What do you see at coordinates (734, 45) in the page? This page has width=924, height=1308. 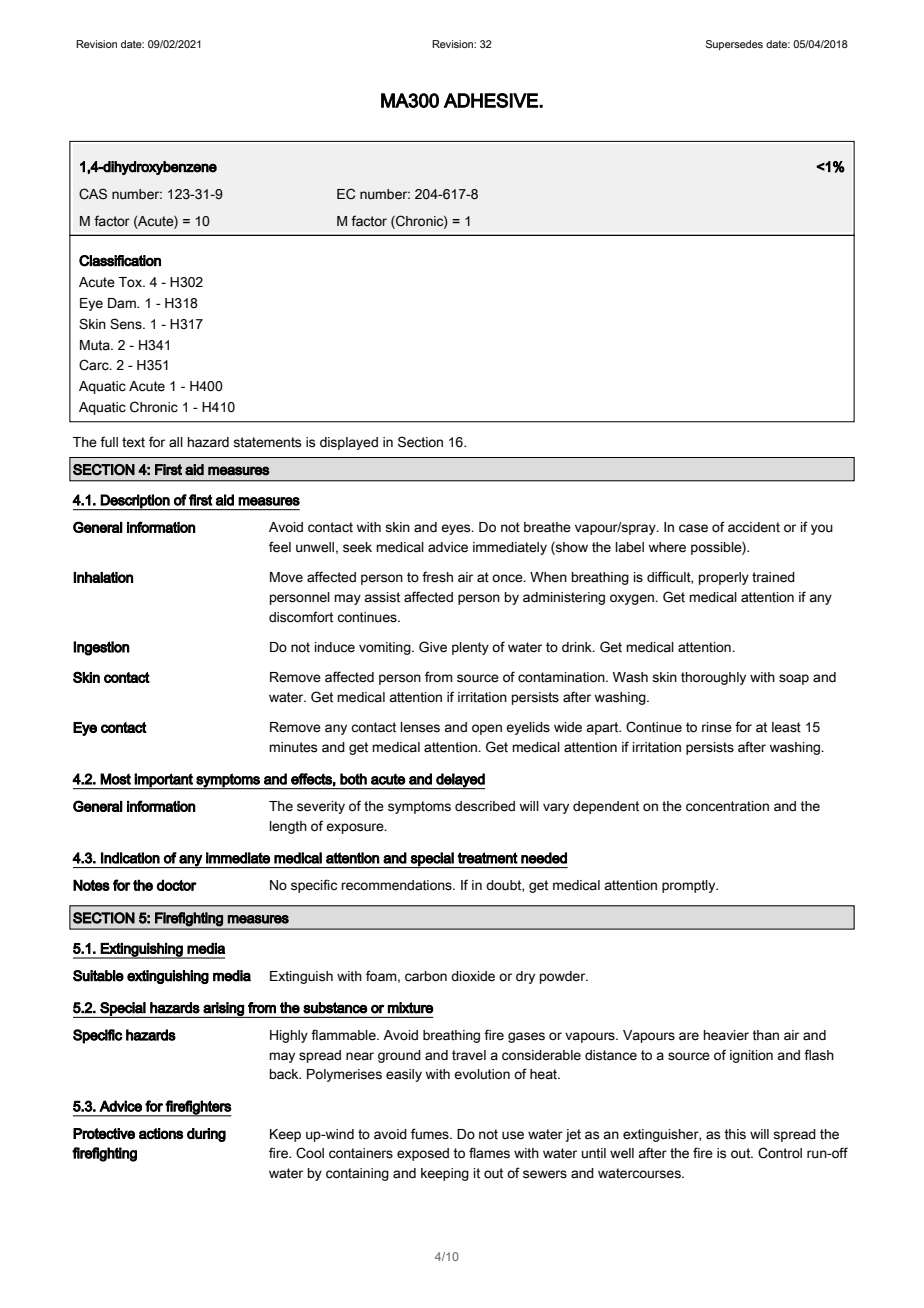 I see `Supersedes` at bounding box center [734, 45].
